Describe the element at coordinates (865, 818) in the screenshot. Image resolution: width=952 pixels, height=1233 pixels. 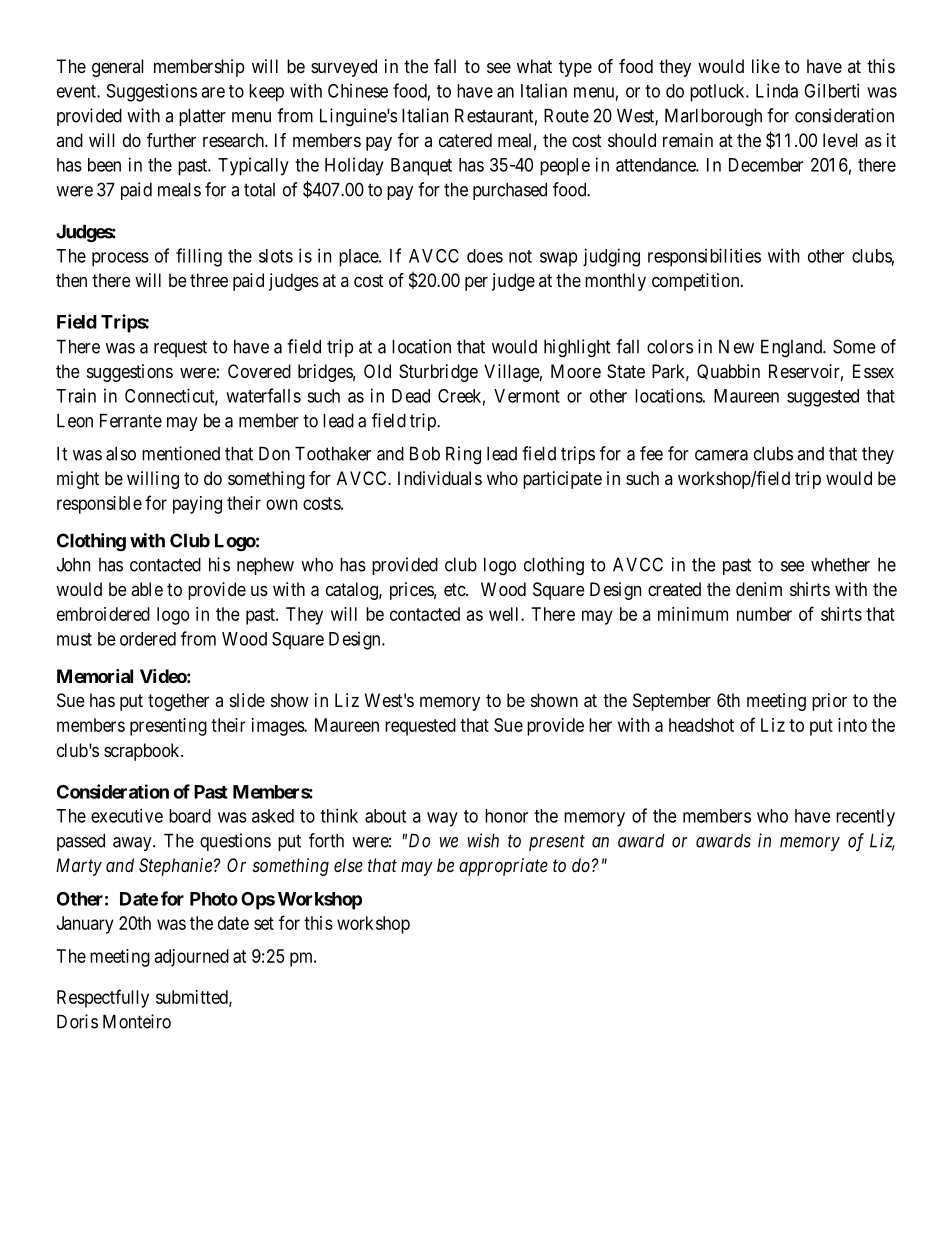
I see `recently` at that location.
